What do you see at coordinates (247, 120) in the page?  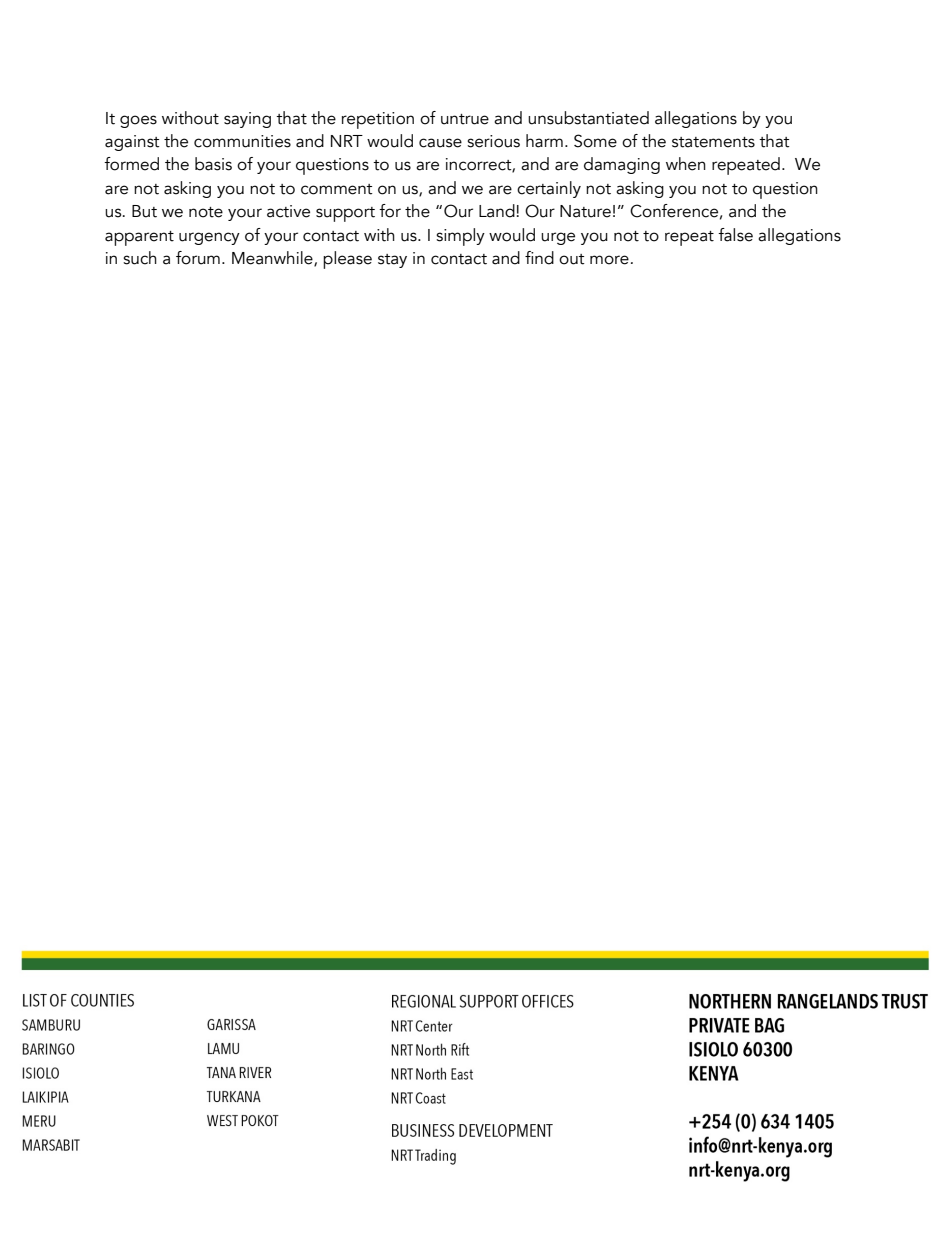 I see `saying` at bounding box center [247, 120].
